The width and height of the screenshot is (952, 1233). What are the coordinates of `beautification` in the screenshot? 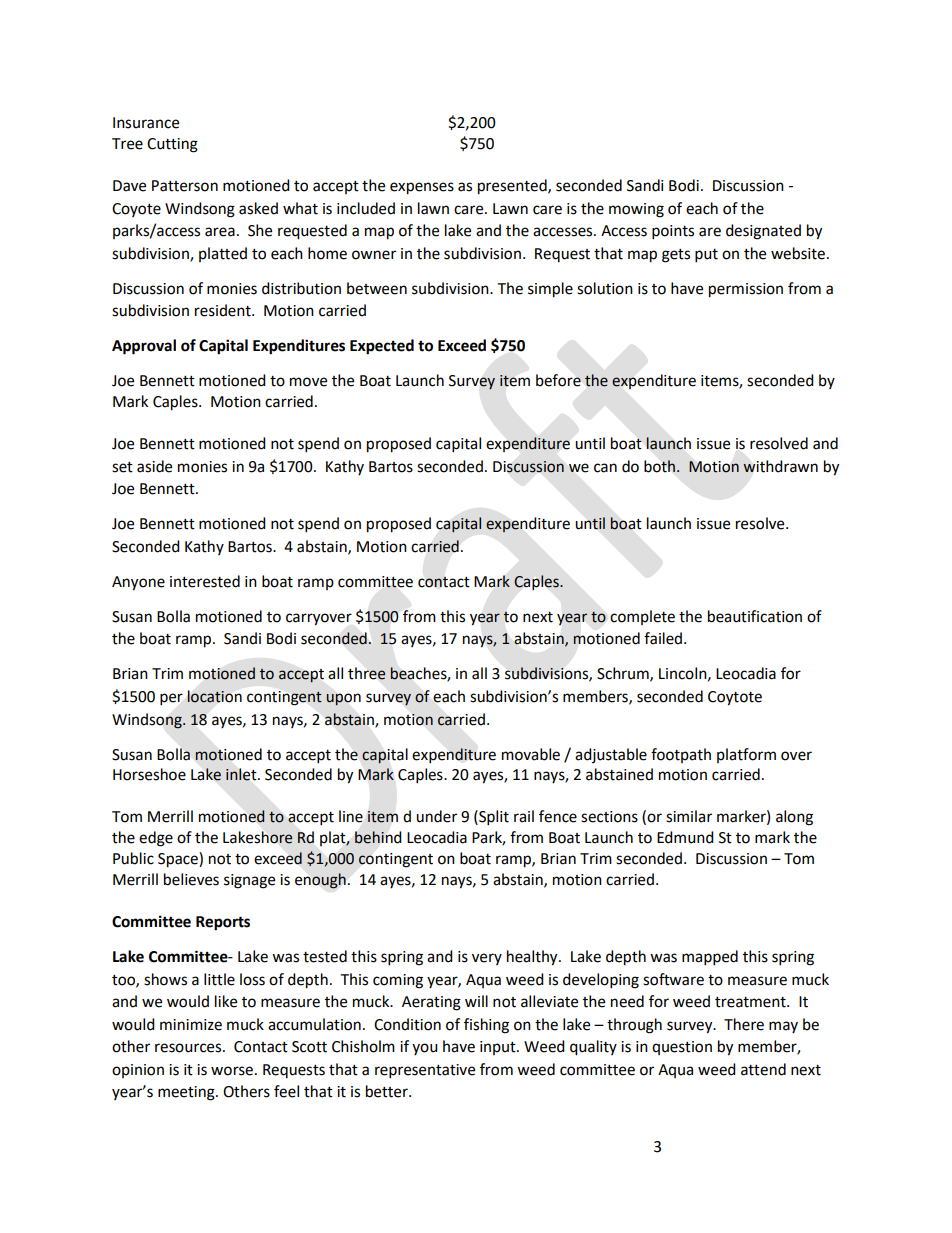 It's located at (755, 616).
